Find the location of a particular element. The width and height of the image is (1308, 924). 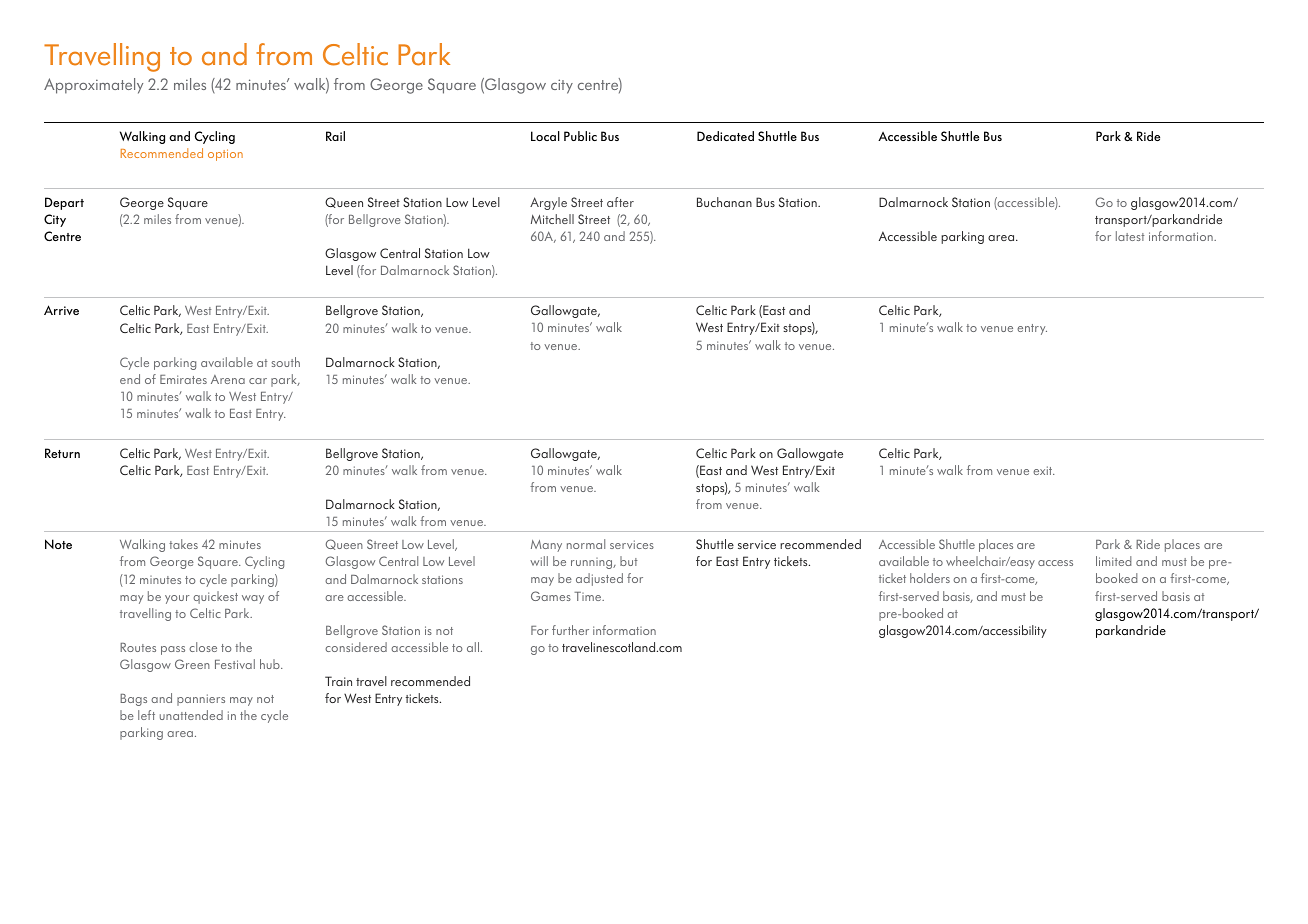

Public is located at coordinates (580, 136).
